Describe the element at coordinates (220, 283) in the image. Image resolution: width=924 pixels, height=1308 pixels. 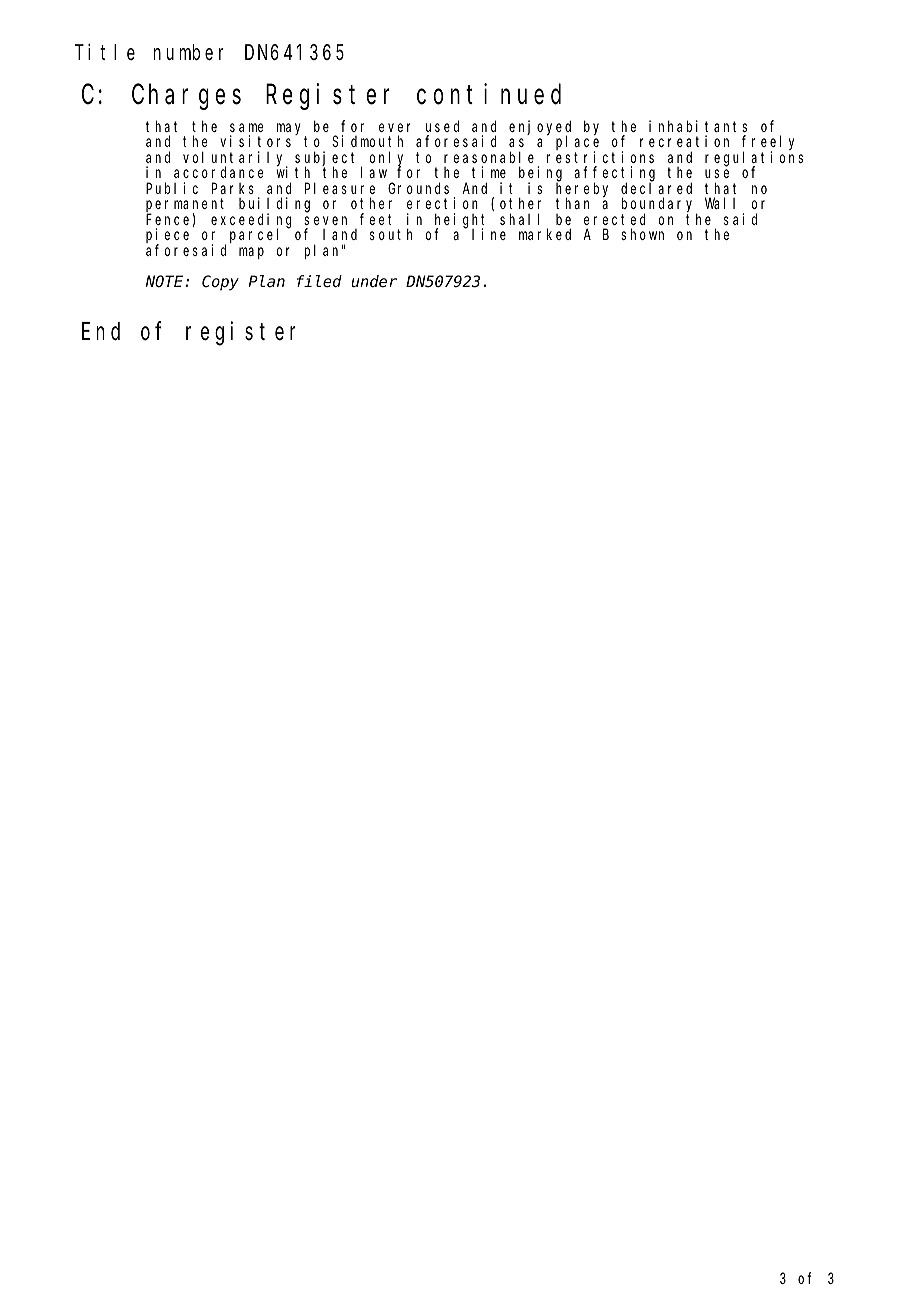
I see `Copy` at that location.
